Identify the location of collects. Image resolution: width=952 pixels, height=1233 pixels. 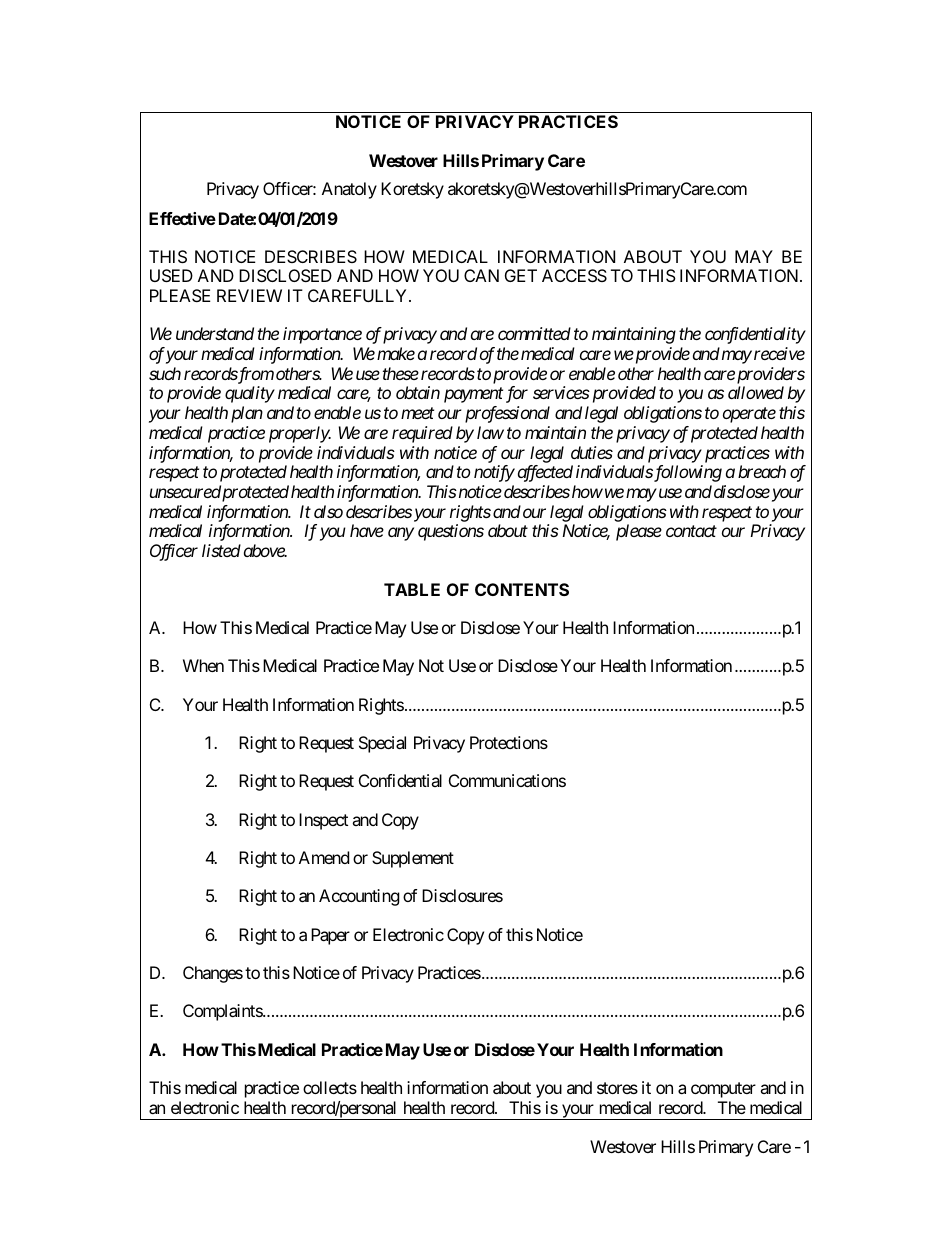
(330, 1087).
